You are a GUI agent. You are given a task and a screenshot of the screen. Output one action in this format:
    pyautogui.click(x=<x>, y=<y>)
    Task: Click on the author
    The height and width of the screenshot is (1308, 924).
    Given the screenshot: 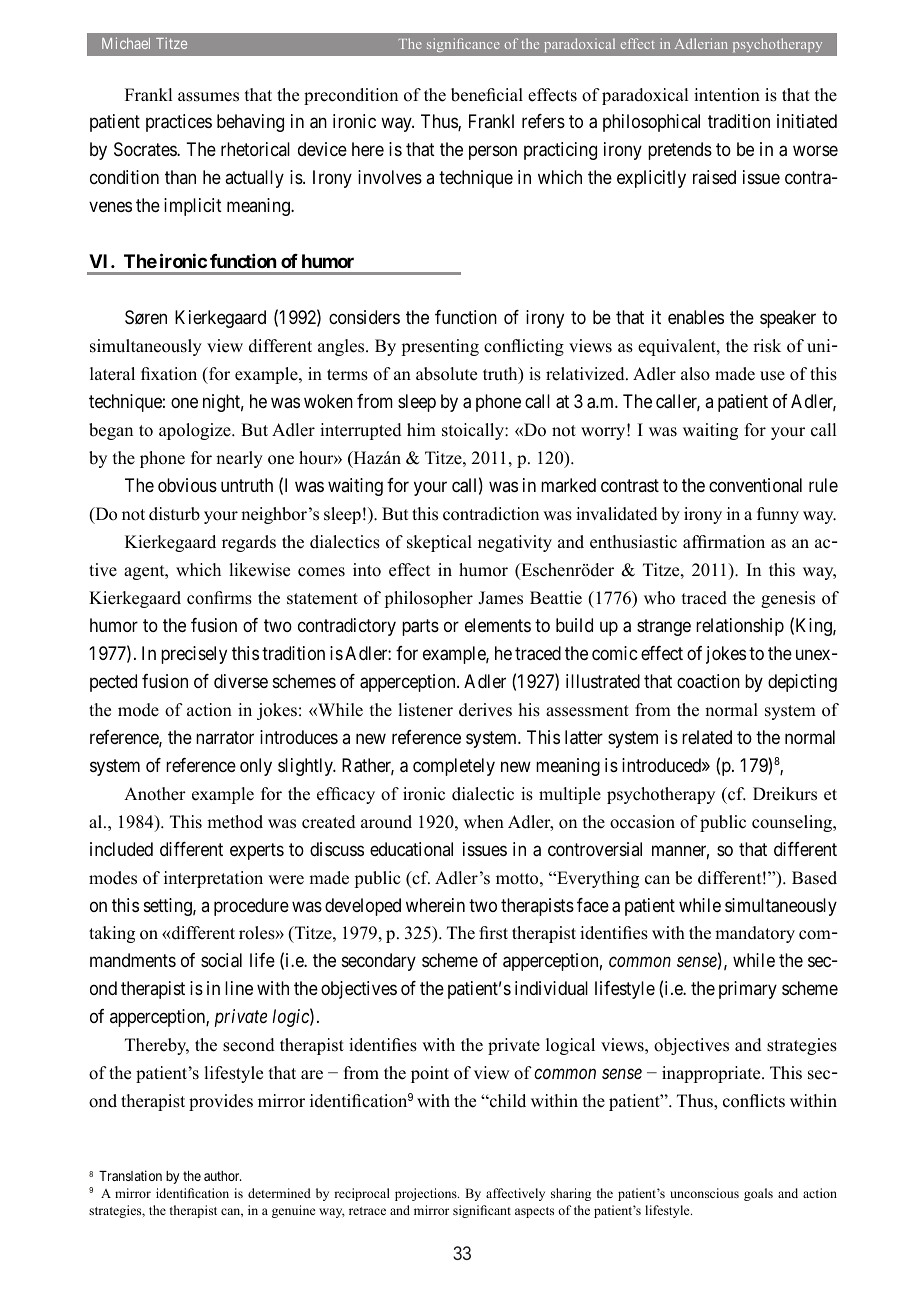 What is the action you would take?
    pyautogui.click(x=223, y=1176)
